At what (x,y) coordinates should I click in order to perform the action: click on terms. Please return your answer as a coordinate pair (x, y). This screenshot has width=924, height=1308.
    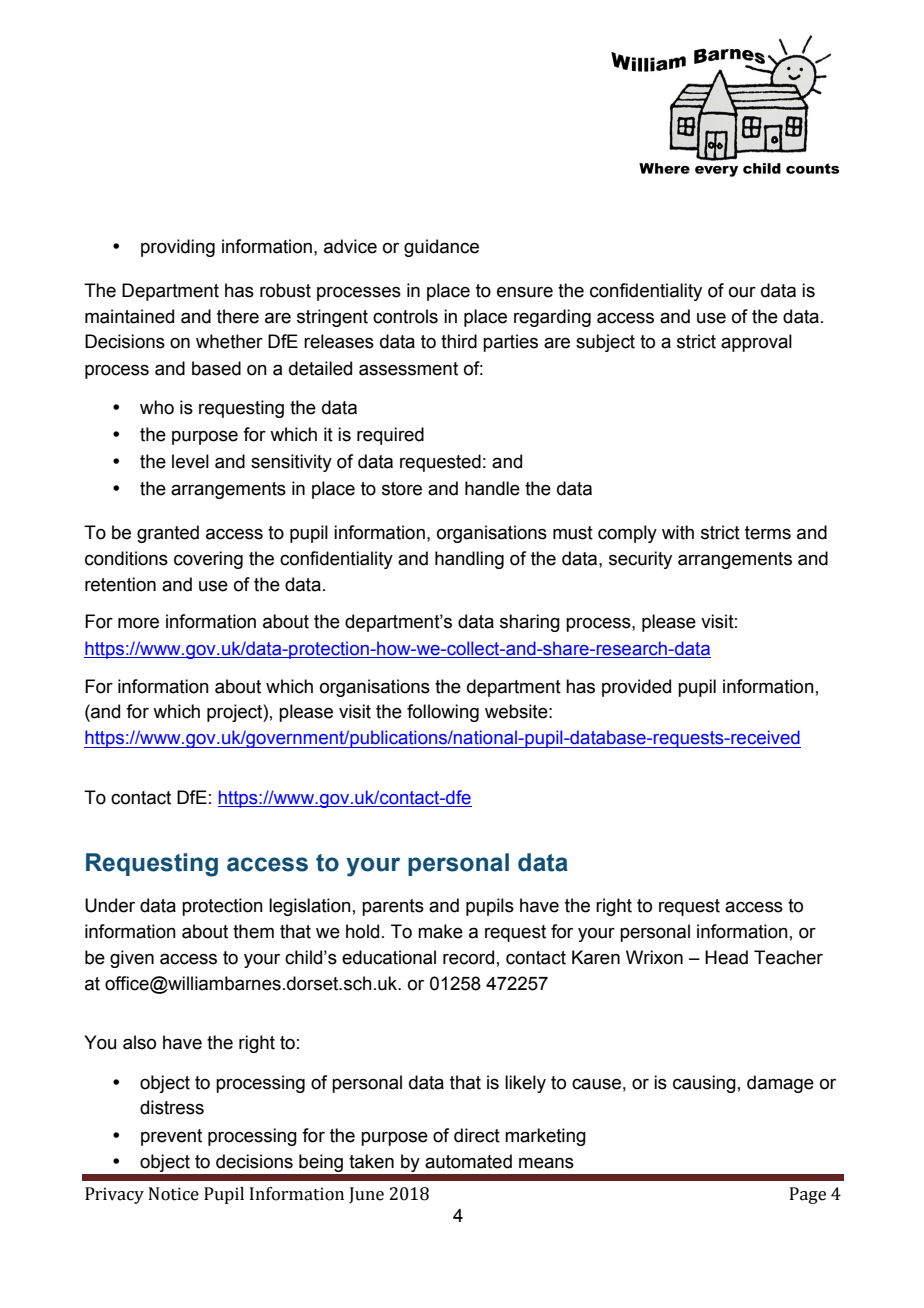
    Looking at the image, I should click on (768, 533).
